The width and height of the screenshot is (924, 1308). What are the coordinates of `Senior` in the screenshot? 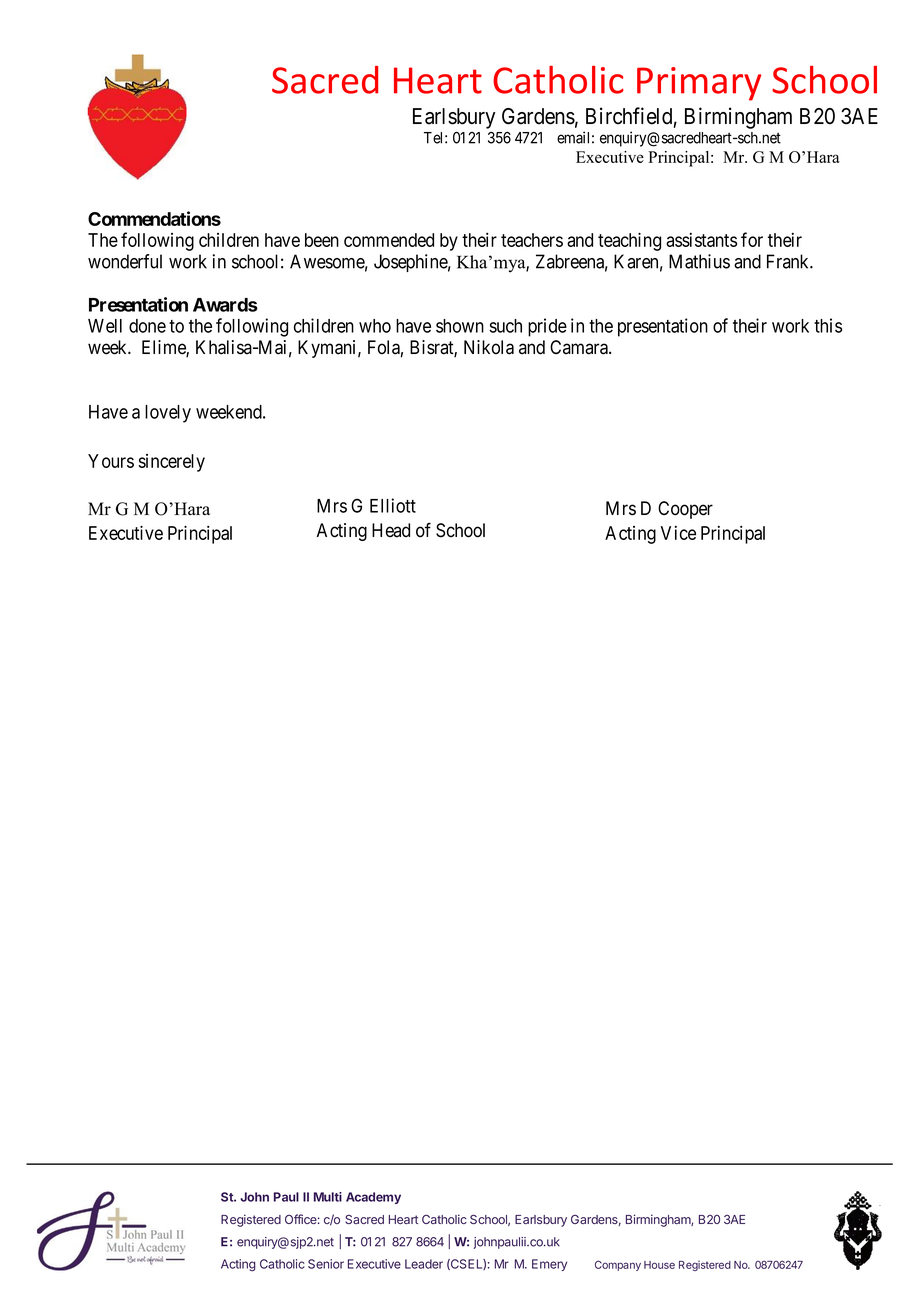 It's located at (326, 1264).
